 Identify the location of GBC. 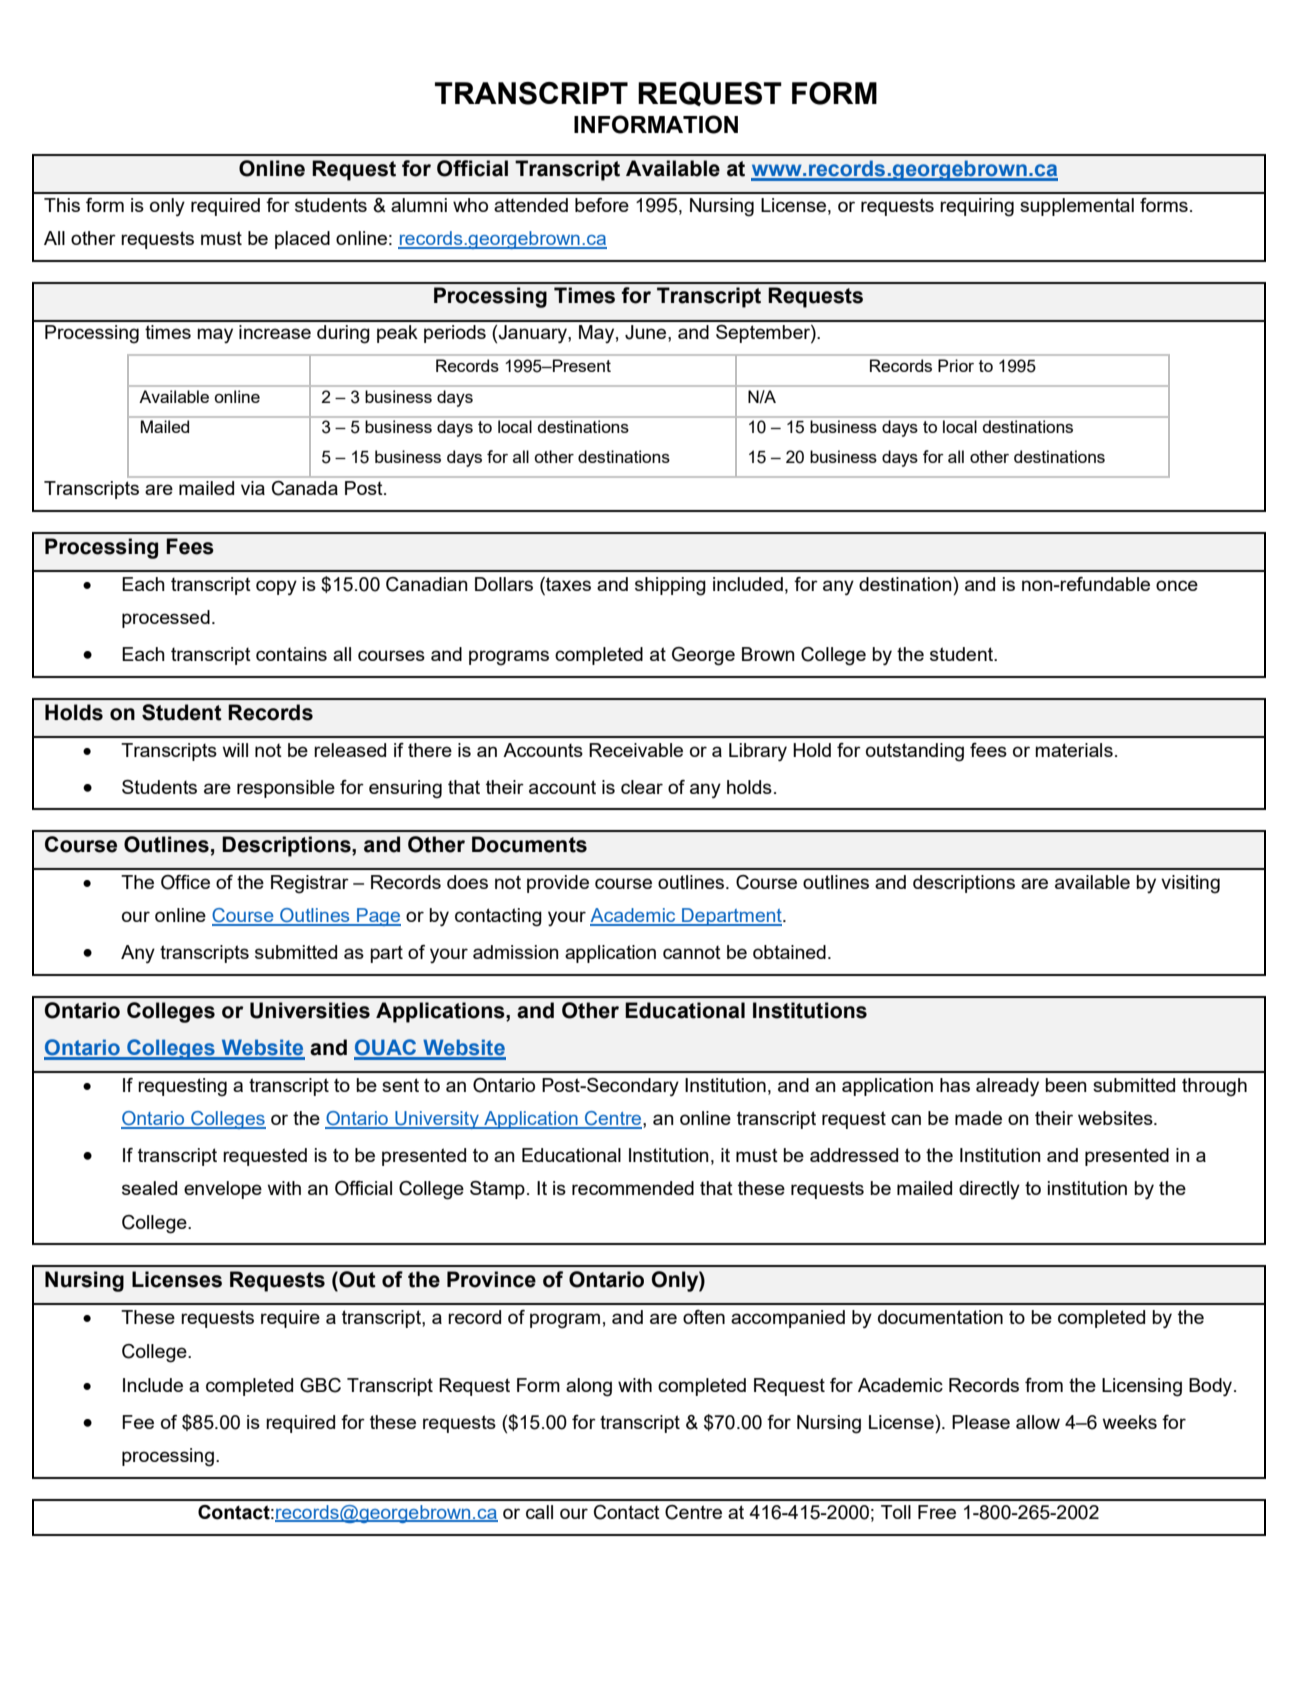
(320, 1385).
